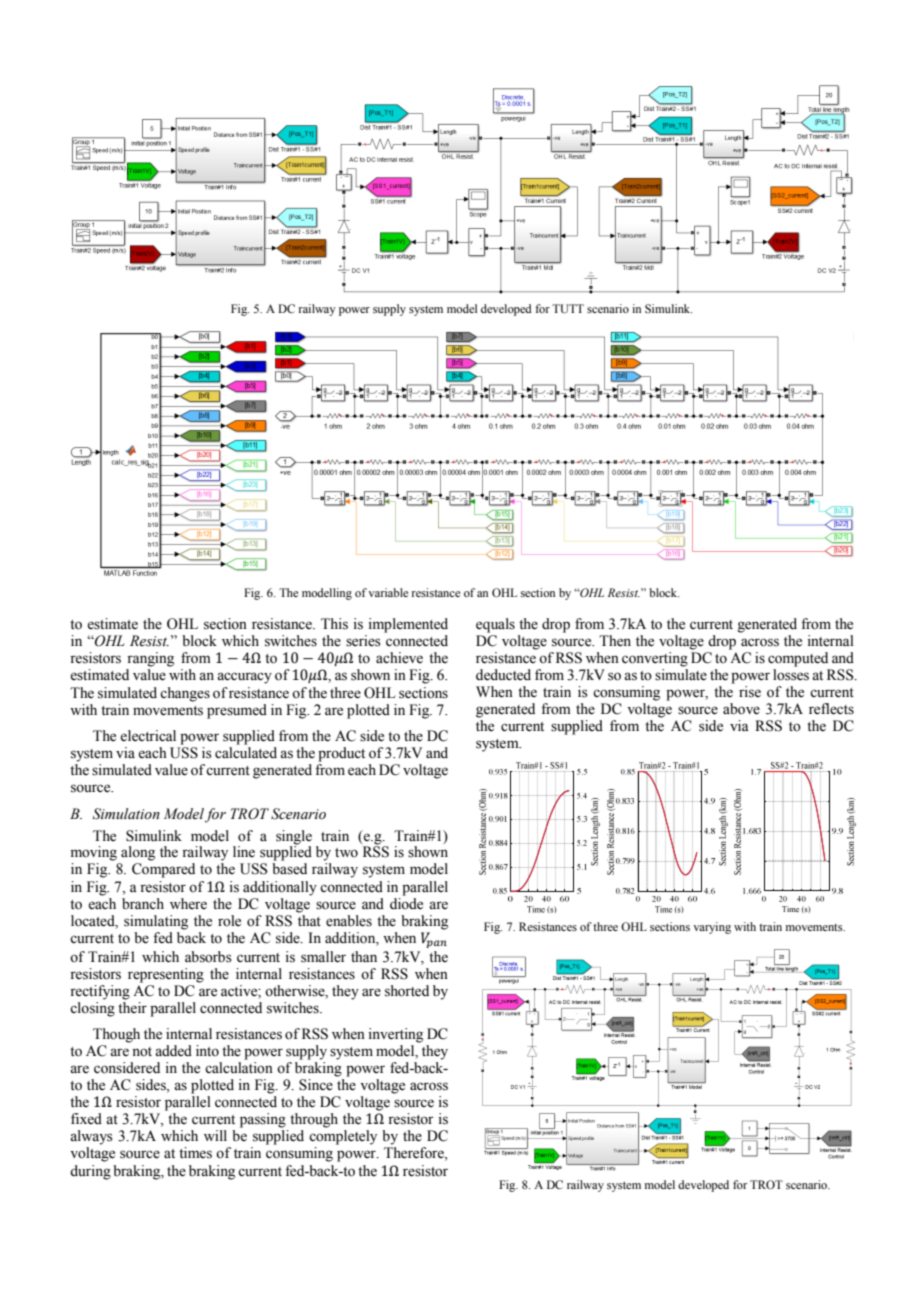 Image resolution: width=924 pixels, height=1308 pixels. I want to click on varying, so click(712, 928).
